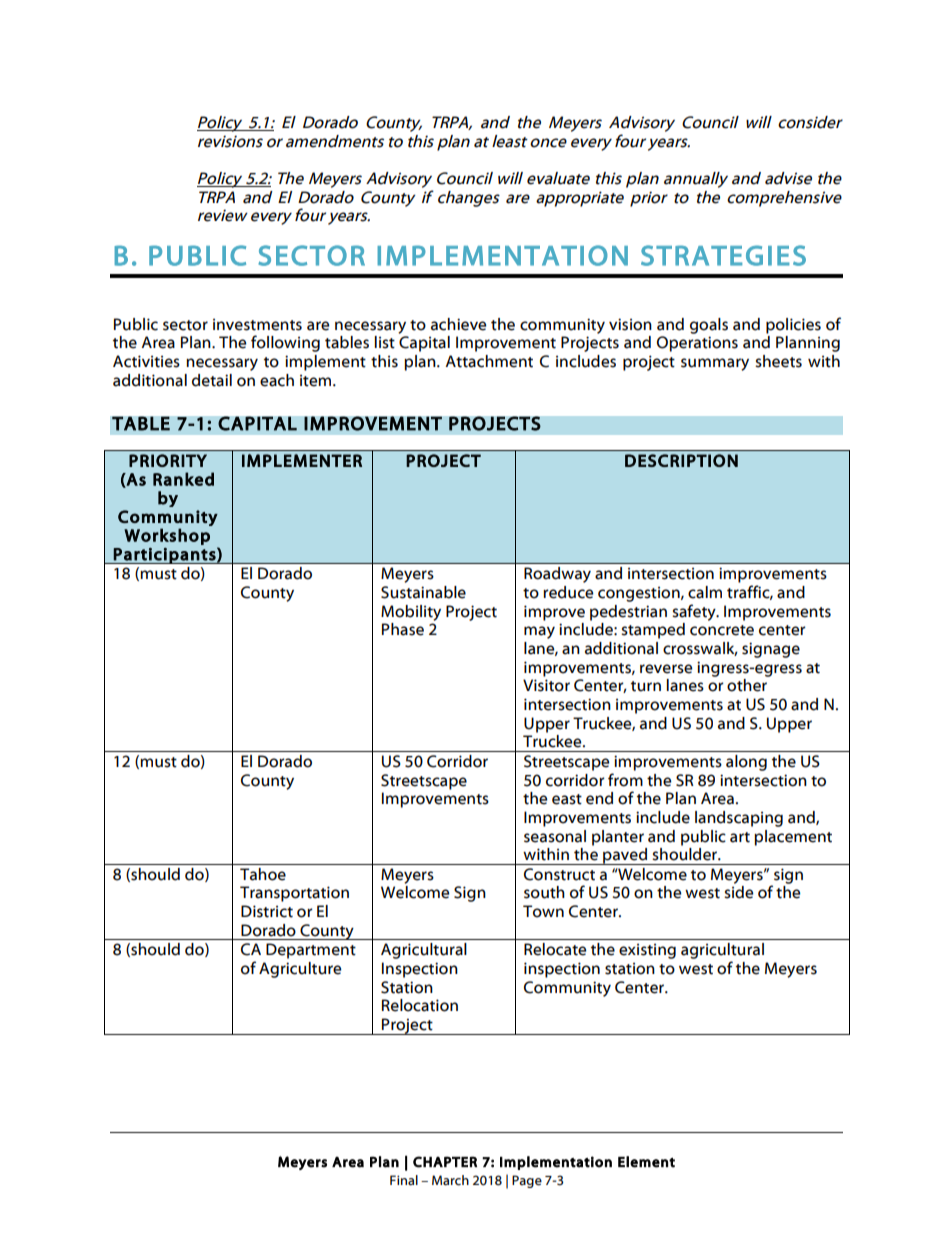 The width and height of the screenshot is (952, 1233). Describe the element at coordinates (257, 325) in the screenshot. I see `investments` at that location.
